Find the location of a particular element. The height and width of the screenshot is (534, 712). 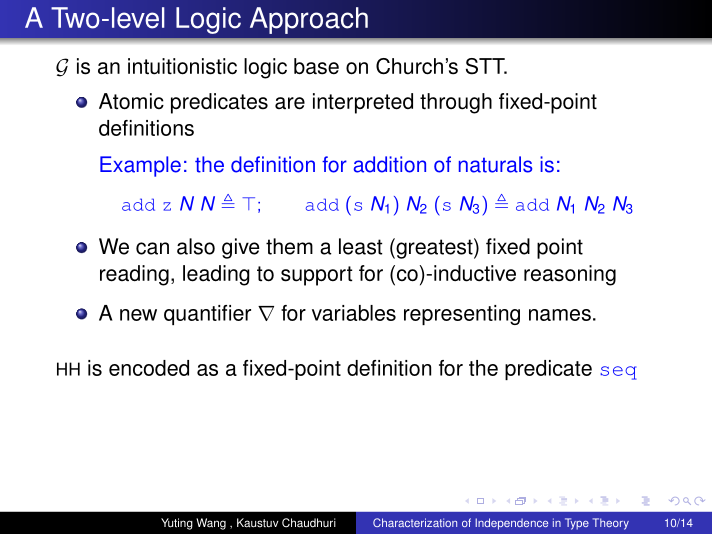

base is located at coordinates (316, 66).
